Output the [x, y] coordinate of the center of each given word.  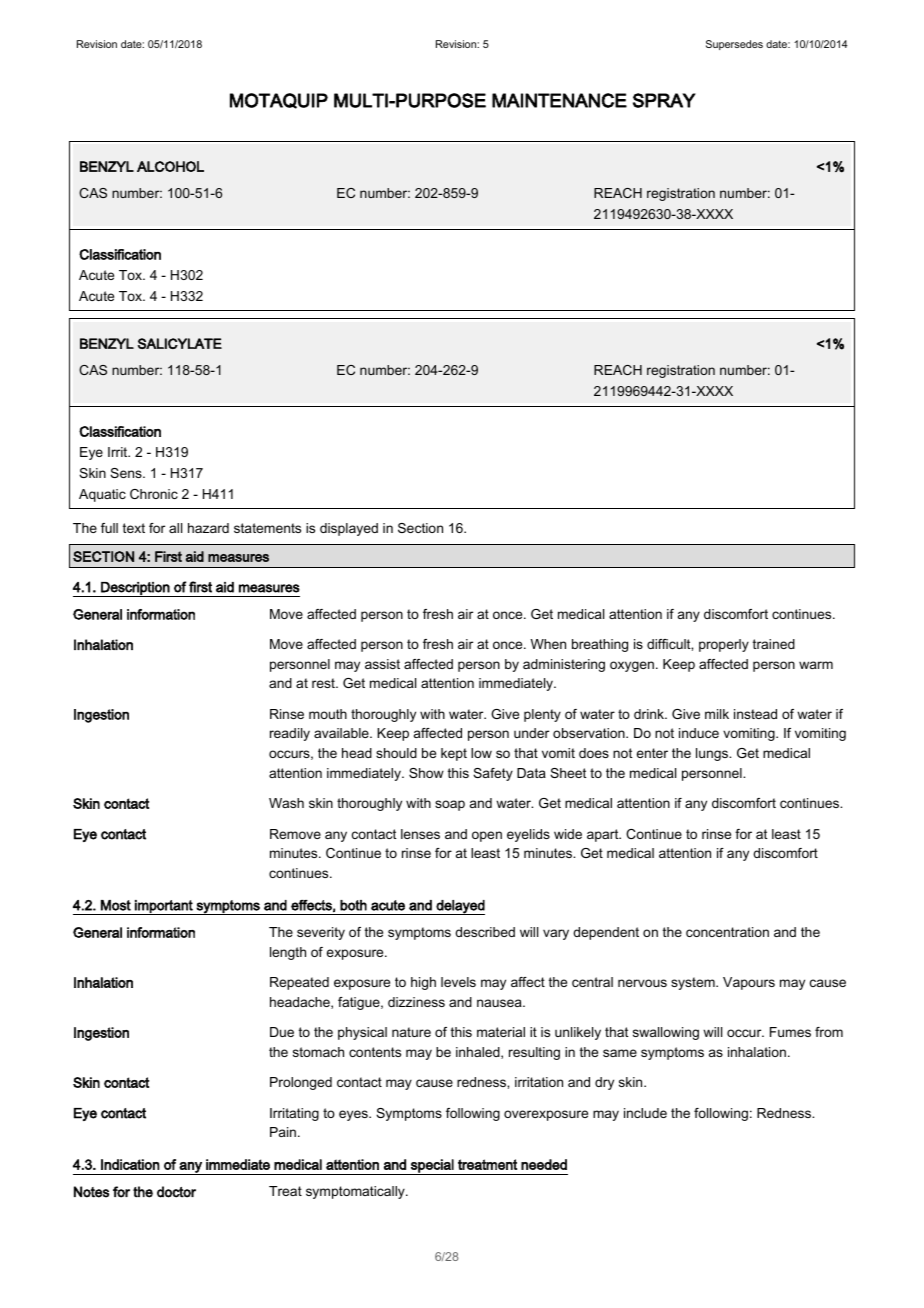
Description [135, 589]
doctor [176, 1192]
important [164, 907]
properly [724, 645]
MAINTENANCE [559, 100]
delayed [459, 907]
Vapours [749, 983]
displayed [349, 529]
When [548, 644]
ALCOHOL [170, 166]
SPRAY [664, 100]
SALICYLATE [180, 343]
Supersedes [734, 45]
